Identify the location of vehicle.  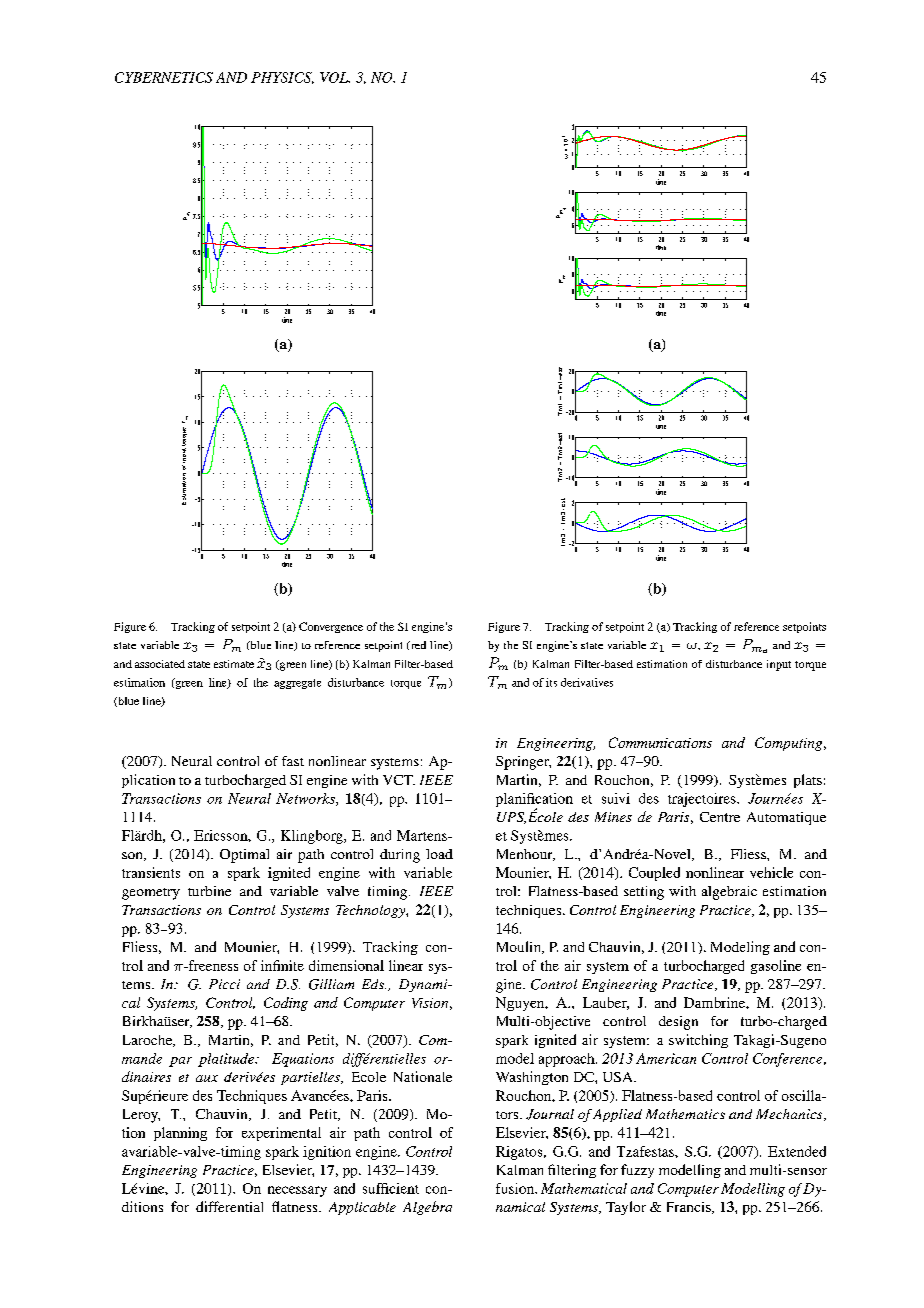
(771, 872).
